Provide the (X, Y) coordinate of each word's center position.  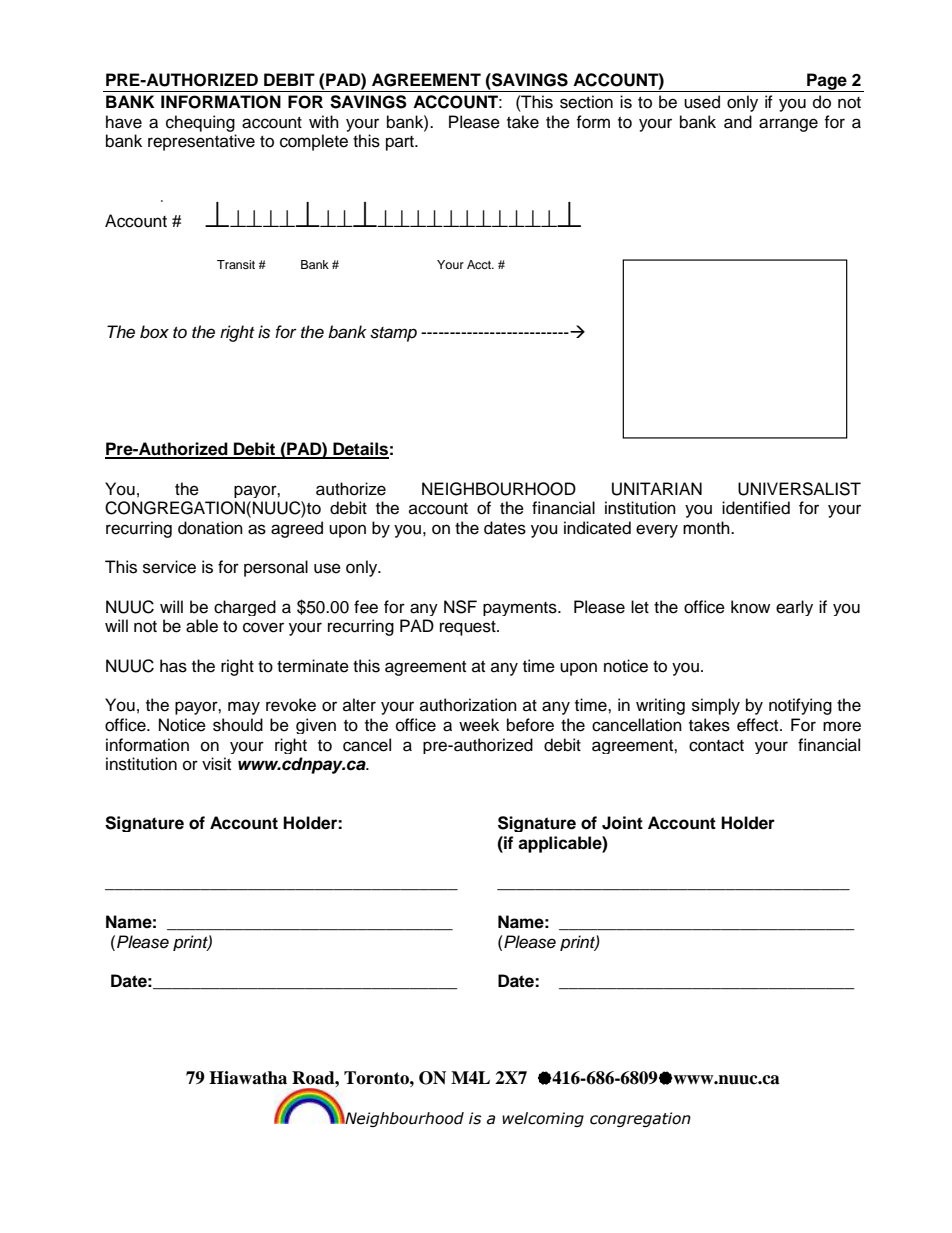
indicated (597, 528)
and (738, 122)
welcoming (543, 1119)
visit (216, 764)
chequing (200, 123)
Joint (622, 823)
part (401, 143)
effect (759, 725)
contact (716, 746)
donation (210, 528)
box (154, 332)
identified (756, 508)
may (244, 708)
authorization (468, 705)
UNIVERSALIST (799, 489)
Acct (480, 264)
